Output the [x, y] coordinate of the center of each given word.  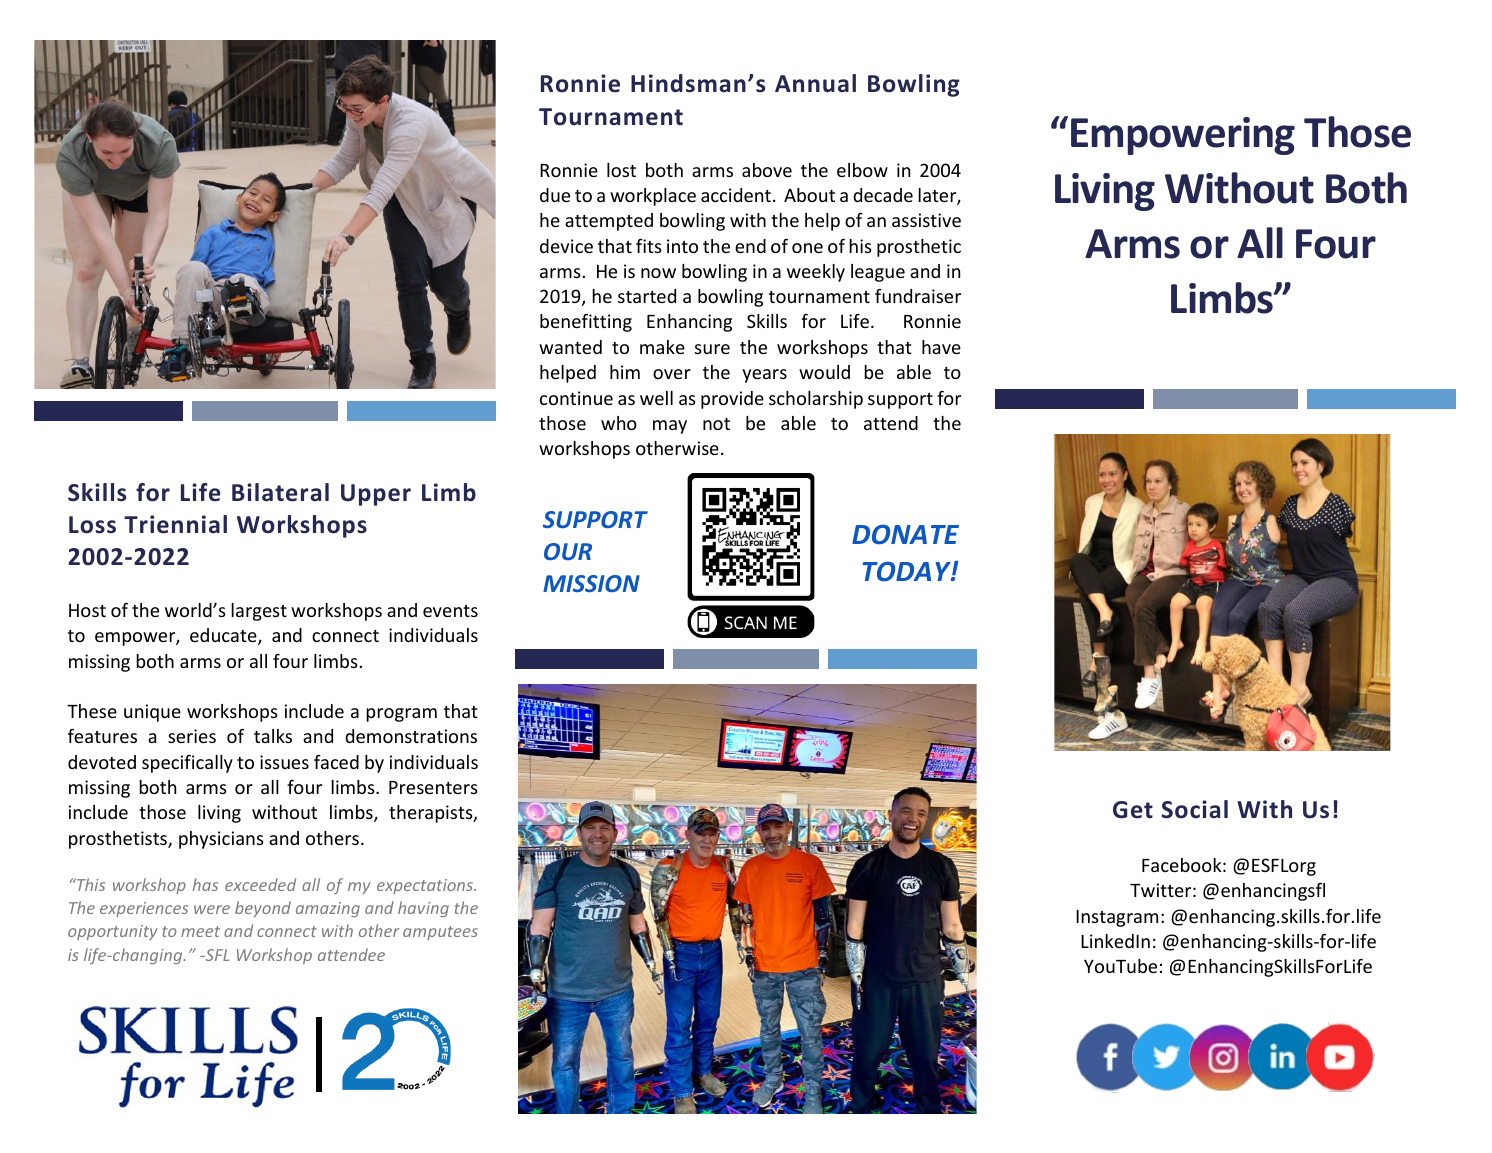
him [625, 372]
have [941, 347]
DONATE [905, 534]
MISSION [591, 583]
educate [224, 636]
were [212, 909]
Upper [376, 495]
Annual [815, 83]
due [555, 195]
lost [621, 170]
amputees [440, 933]
